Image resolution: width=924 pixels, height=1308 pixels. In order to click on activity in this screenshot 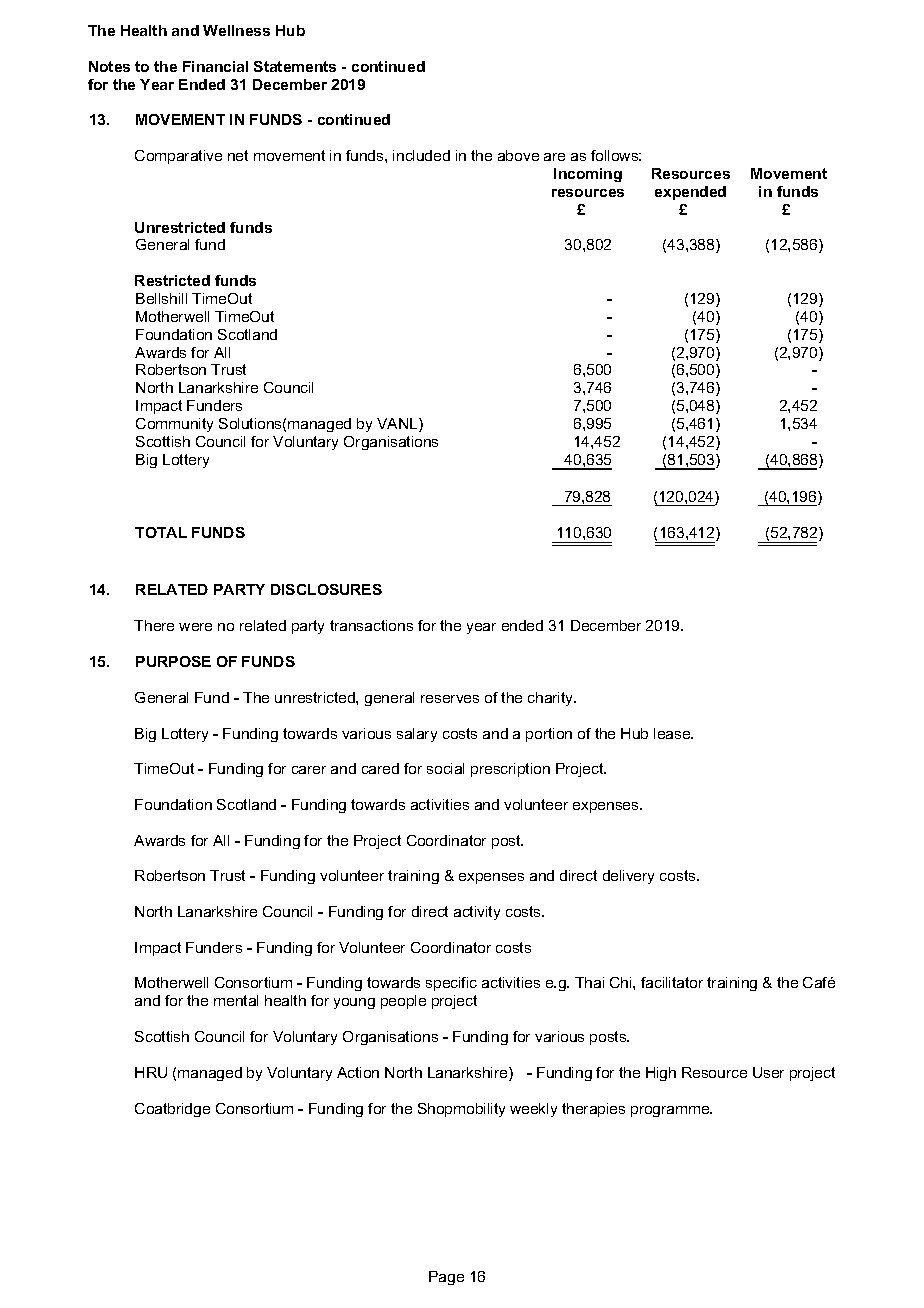, I will do `click(477, 913)`.
